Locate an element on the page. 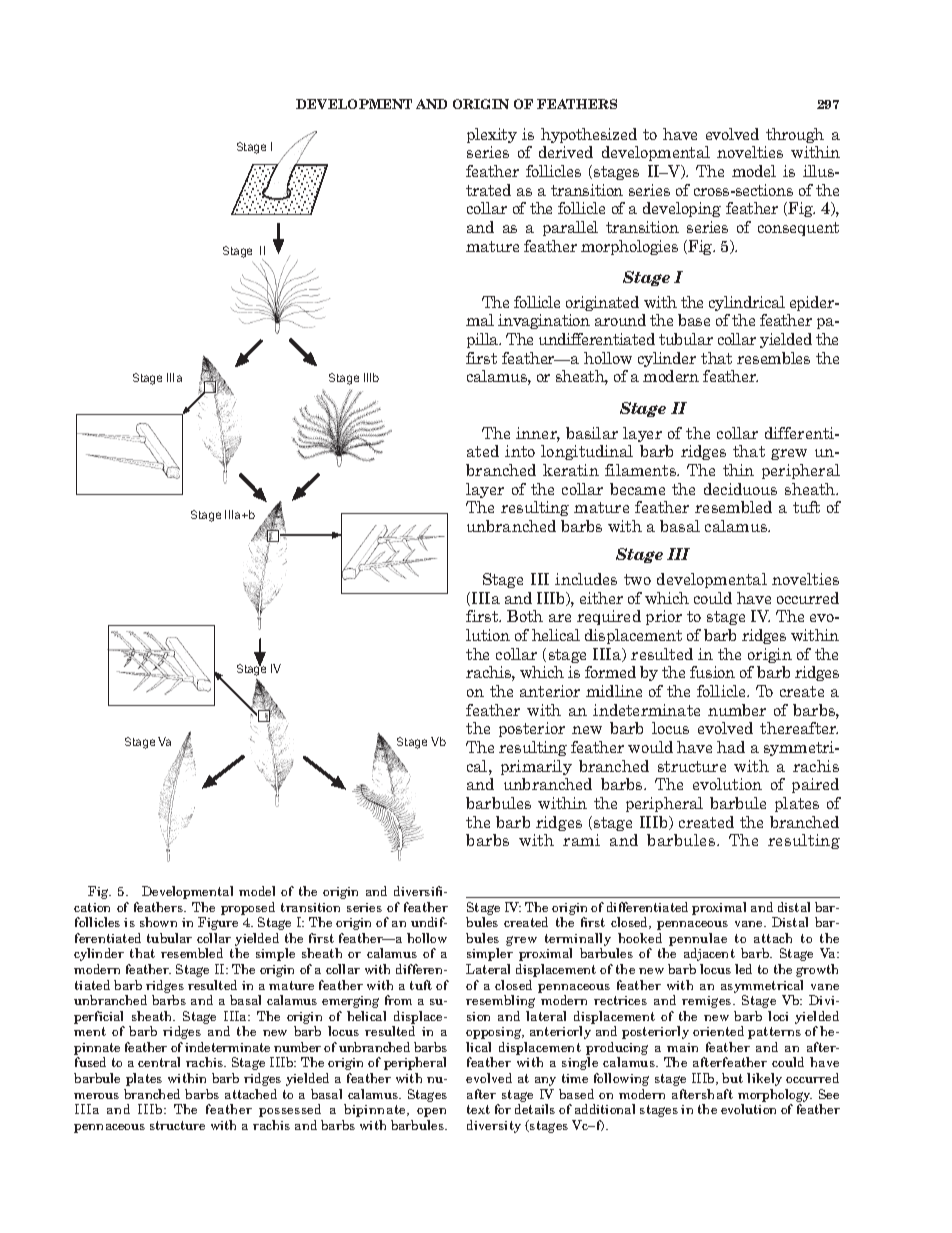 The height and width of the image is (1233, 952). had is located at coordinates (731, 747).
